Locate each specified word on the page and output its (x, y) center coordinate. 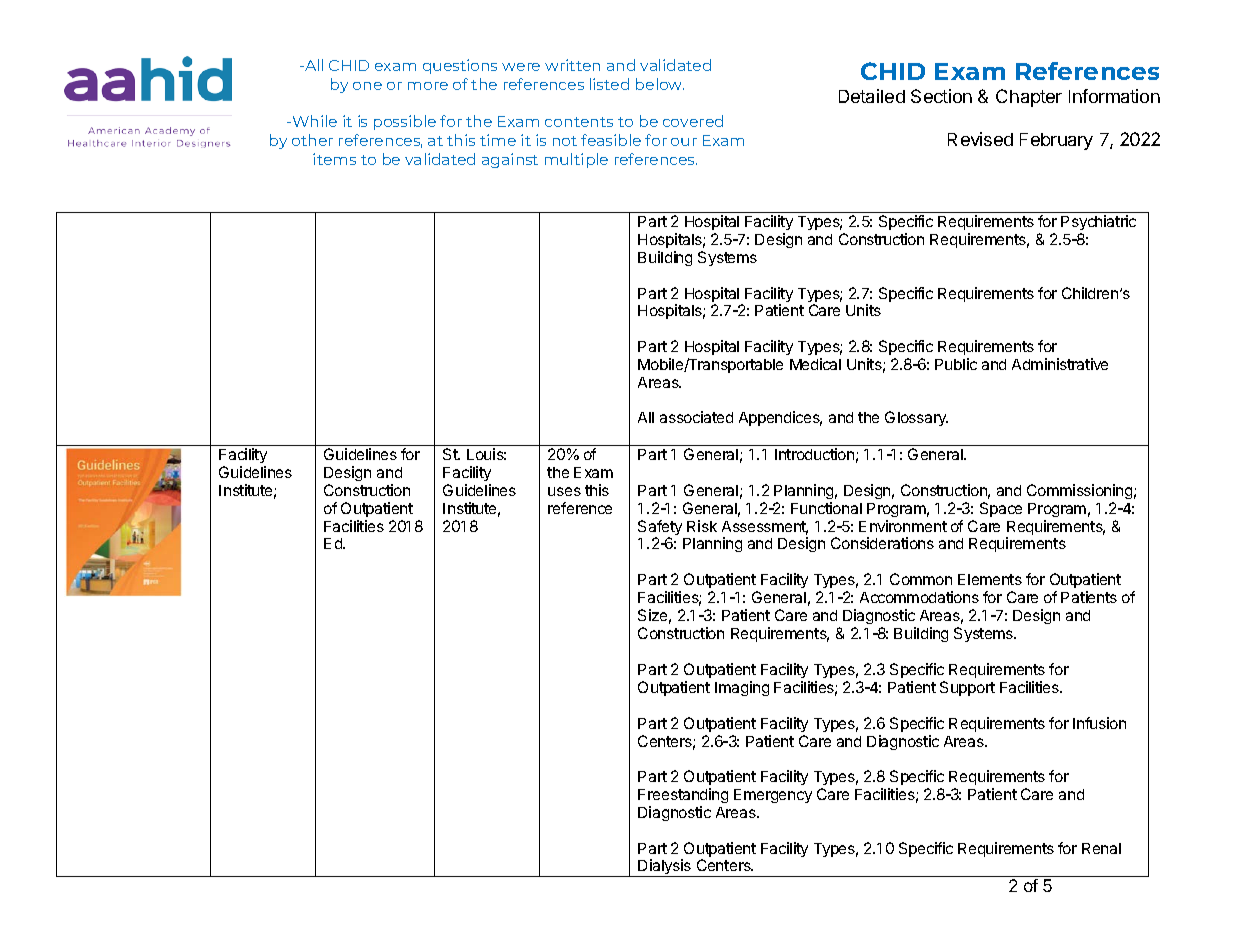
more (428, 86)
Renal (1101, 848)
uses (564, 491)
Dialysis (665, 868)
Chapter (1029, 98)
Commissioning (1079, 493)
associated (696, 417)
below (660, 84)
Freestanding (683, 797)
